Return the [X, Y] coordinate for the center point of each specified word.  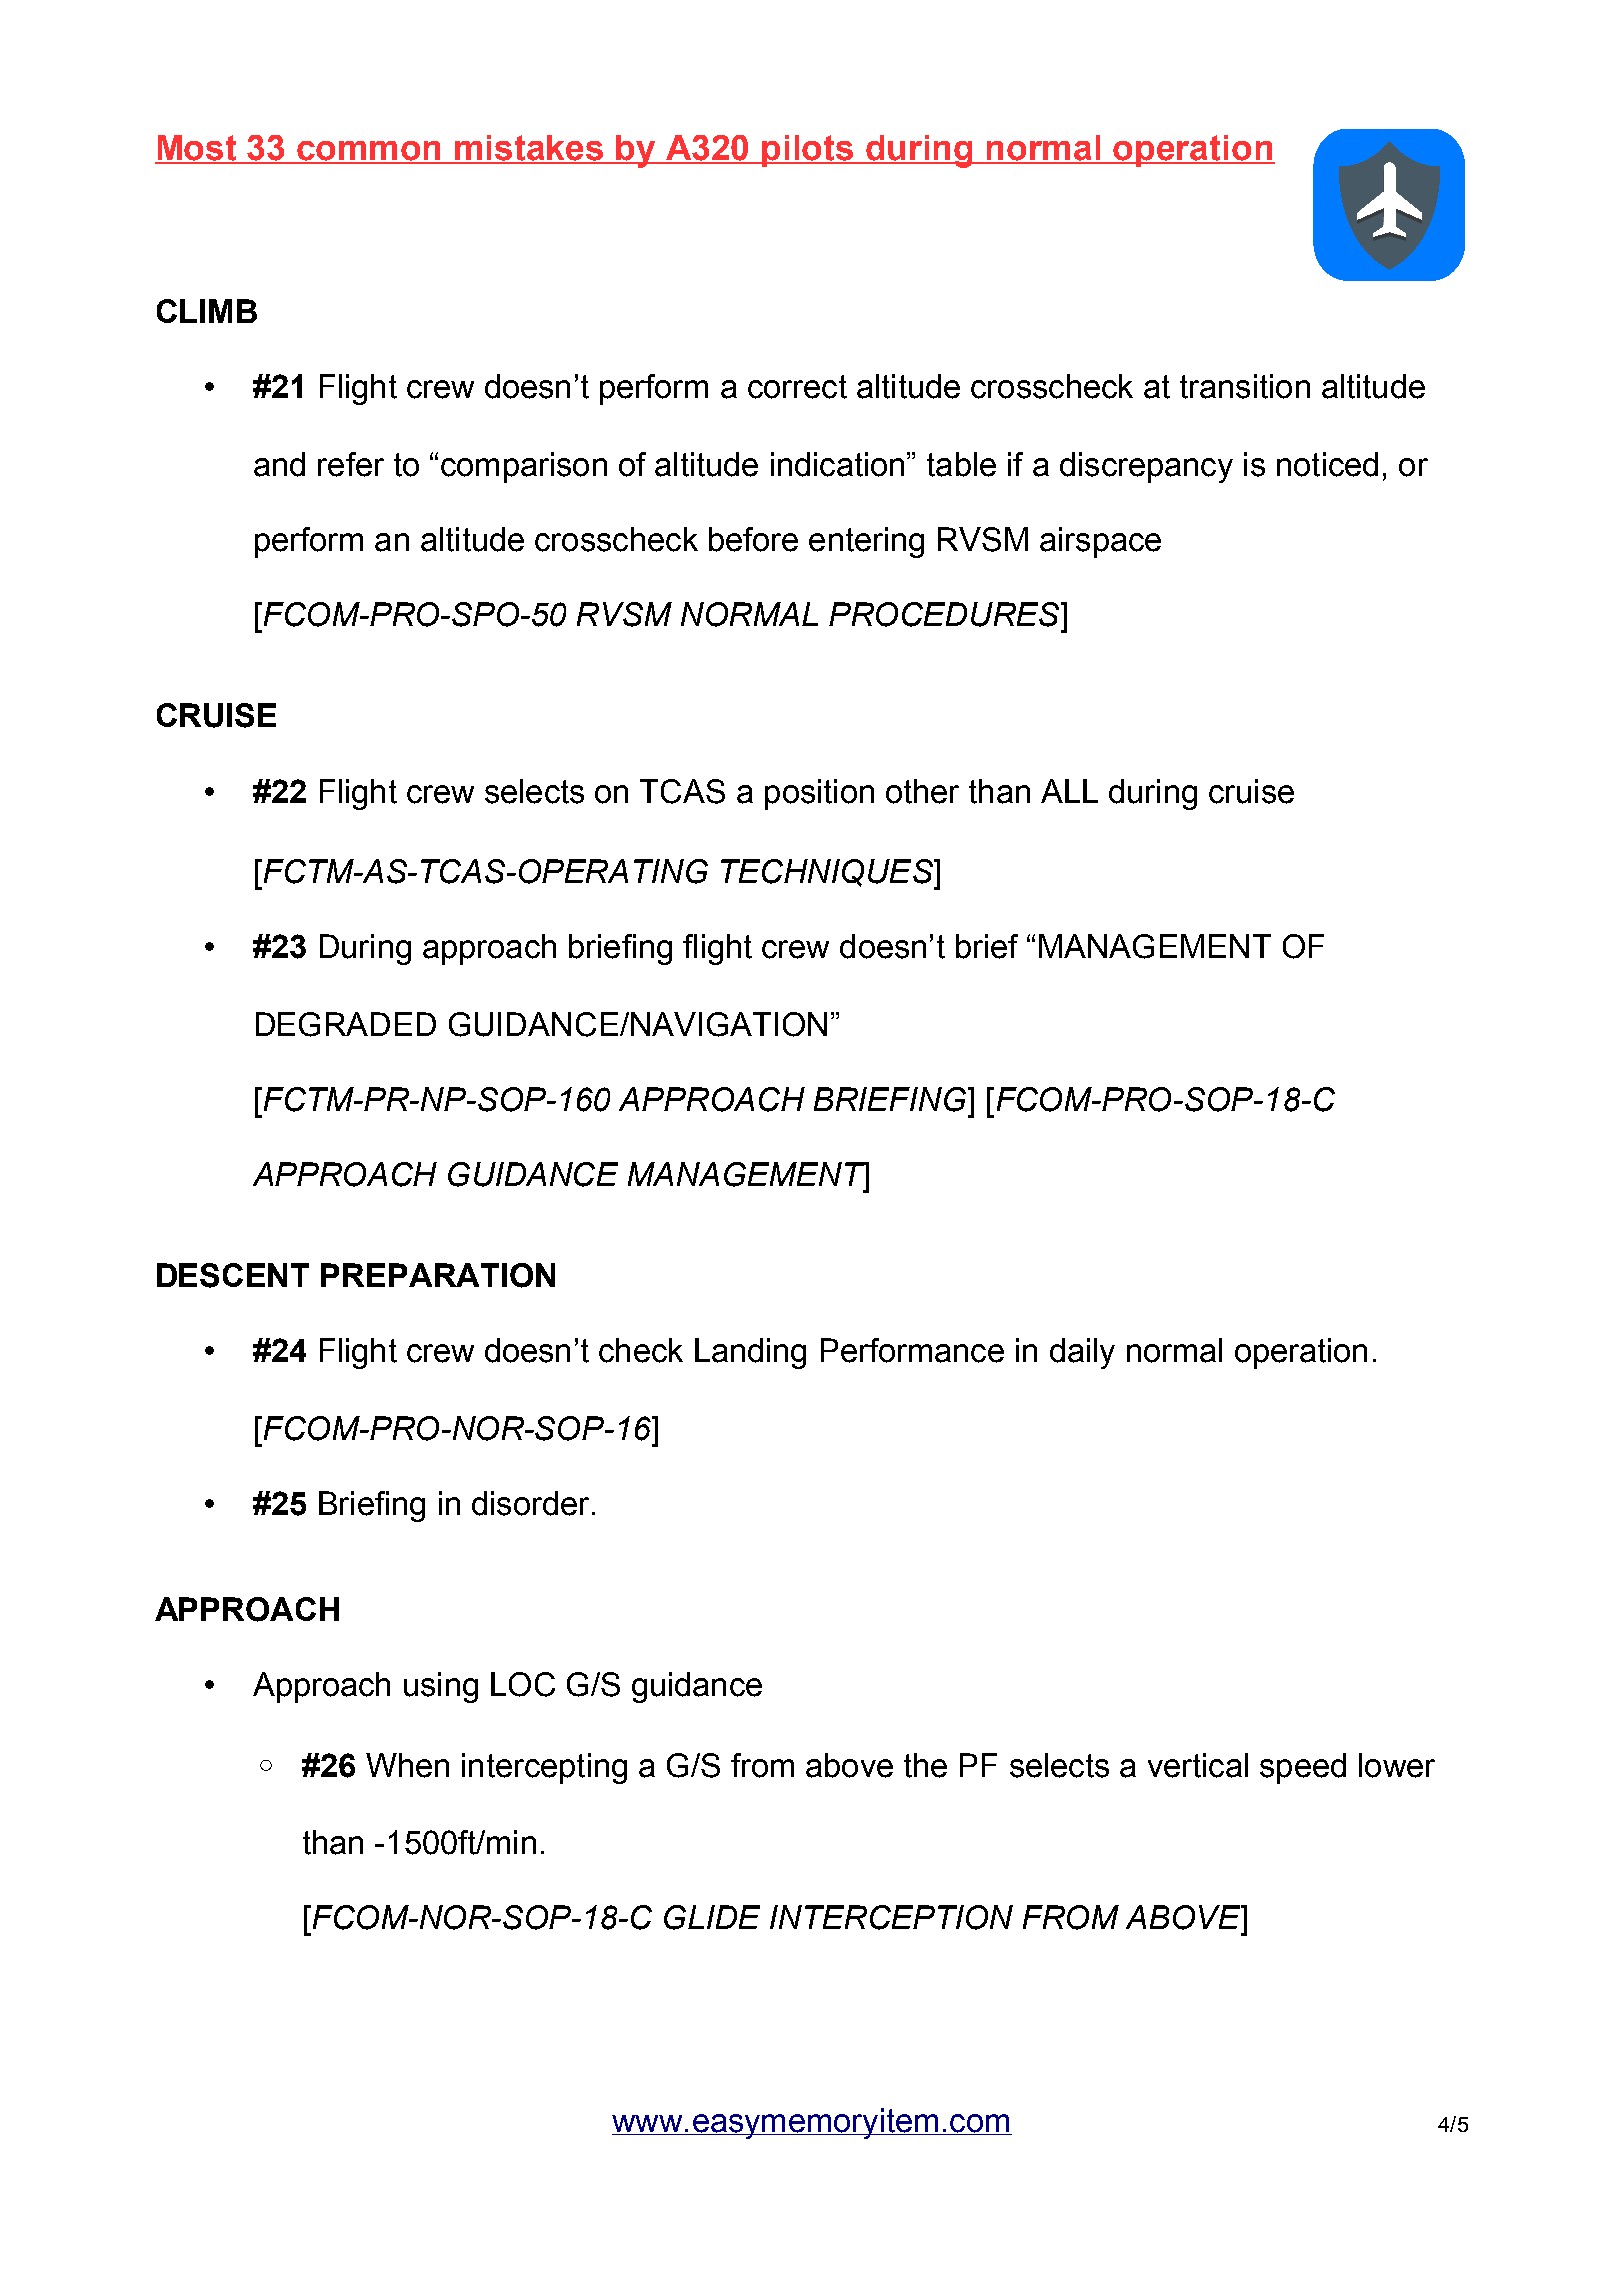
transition [1245, 386]
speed [1303, 1768]
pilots [808, 151]
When [407, 1765]
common [370, 152]
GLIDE [712, 1917]
